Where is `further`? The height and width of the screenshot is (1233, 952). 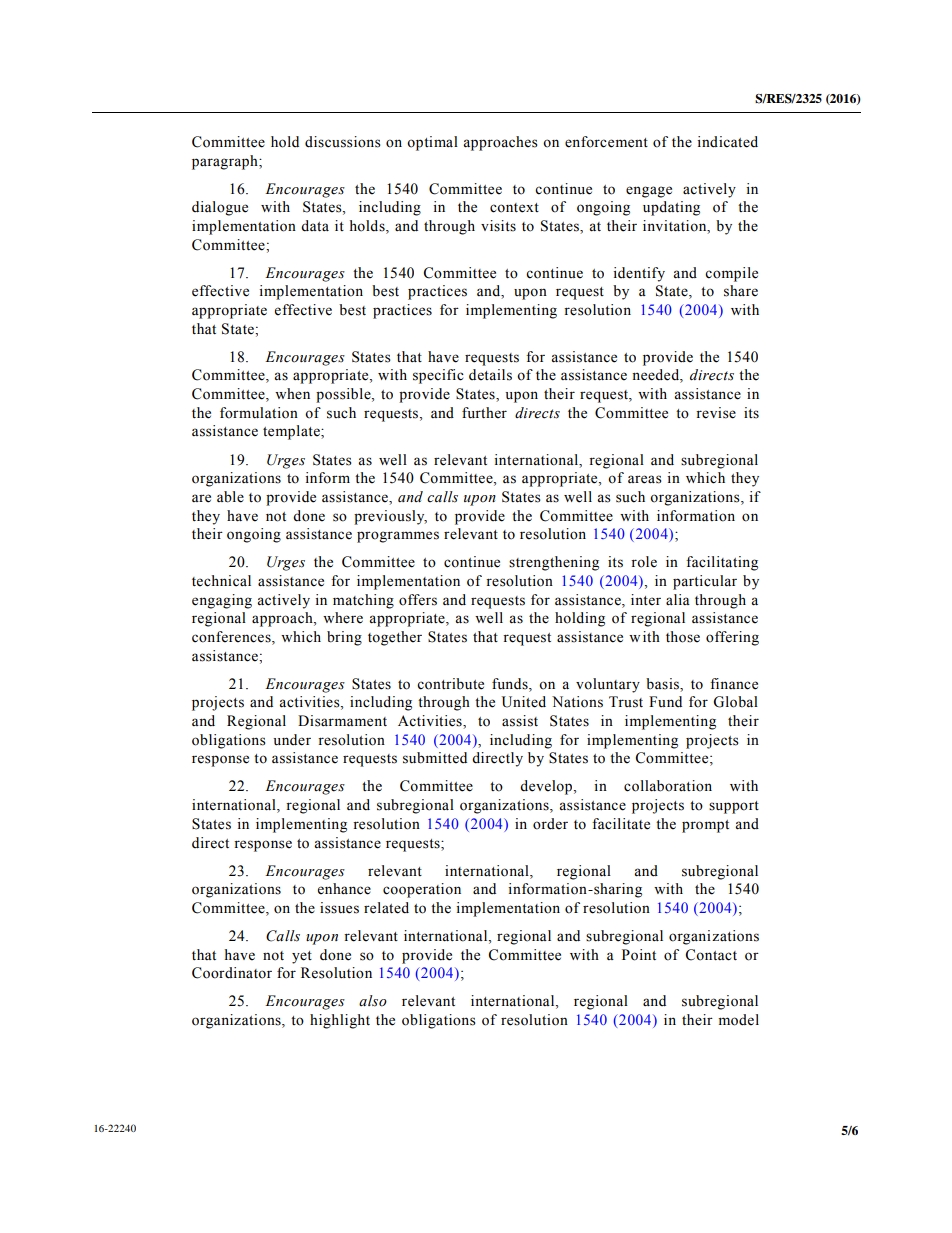 further is located at coordinates (484, 413).
